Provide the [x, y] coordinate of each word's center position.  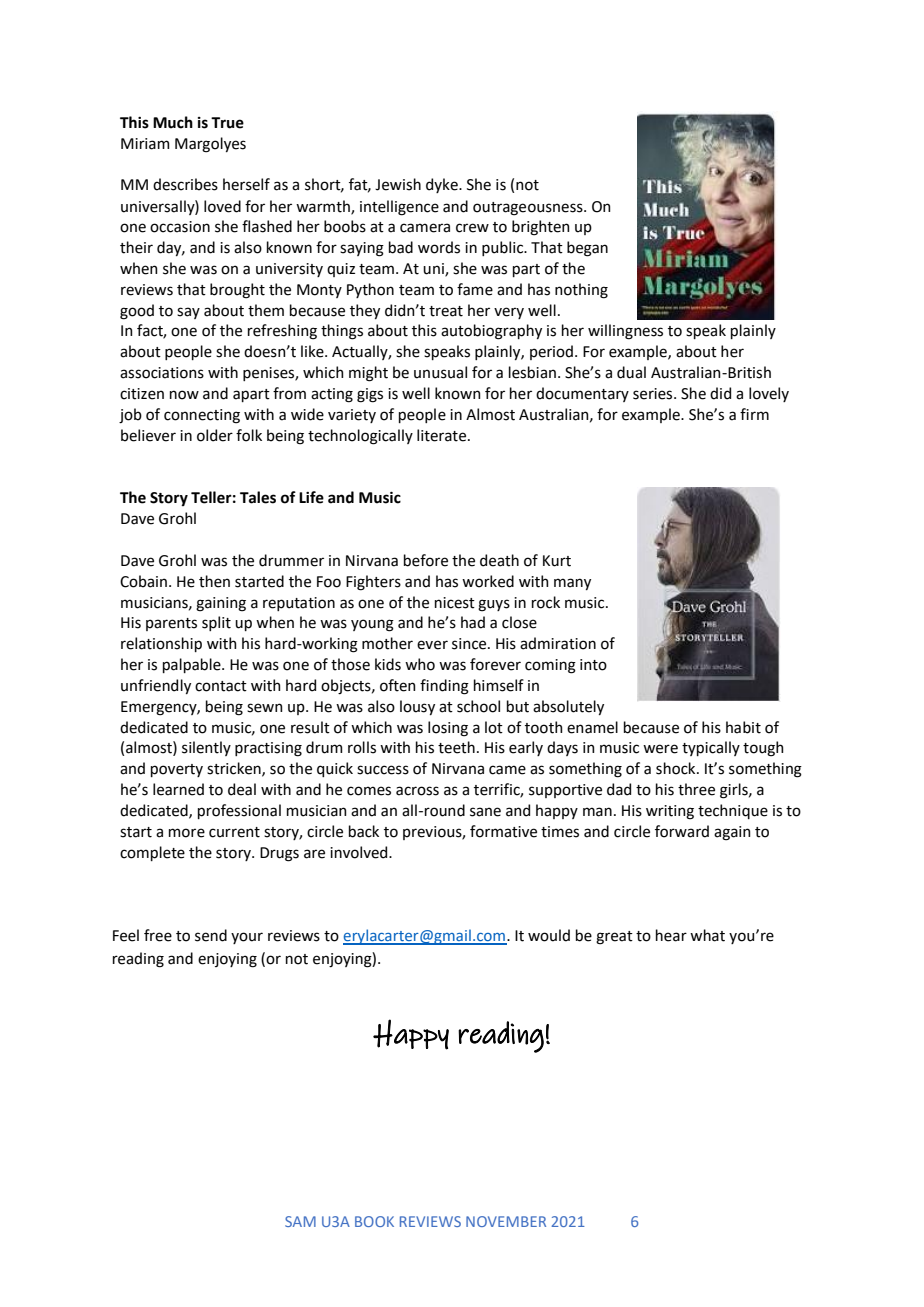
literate [443, 435]
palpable [193, 665]
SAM [300, 1221]
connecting [202, 416]
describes [185, 184]
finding [444, 687]
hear [671, 935]
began [587, 249]
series [654, 394]
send [211, 935]
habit [743, 727]
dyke [443, 185]
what [707, 935]
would [549, 935]
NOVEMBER [506, 1221]
